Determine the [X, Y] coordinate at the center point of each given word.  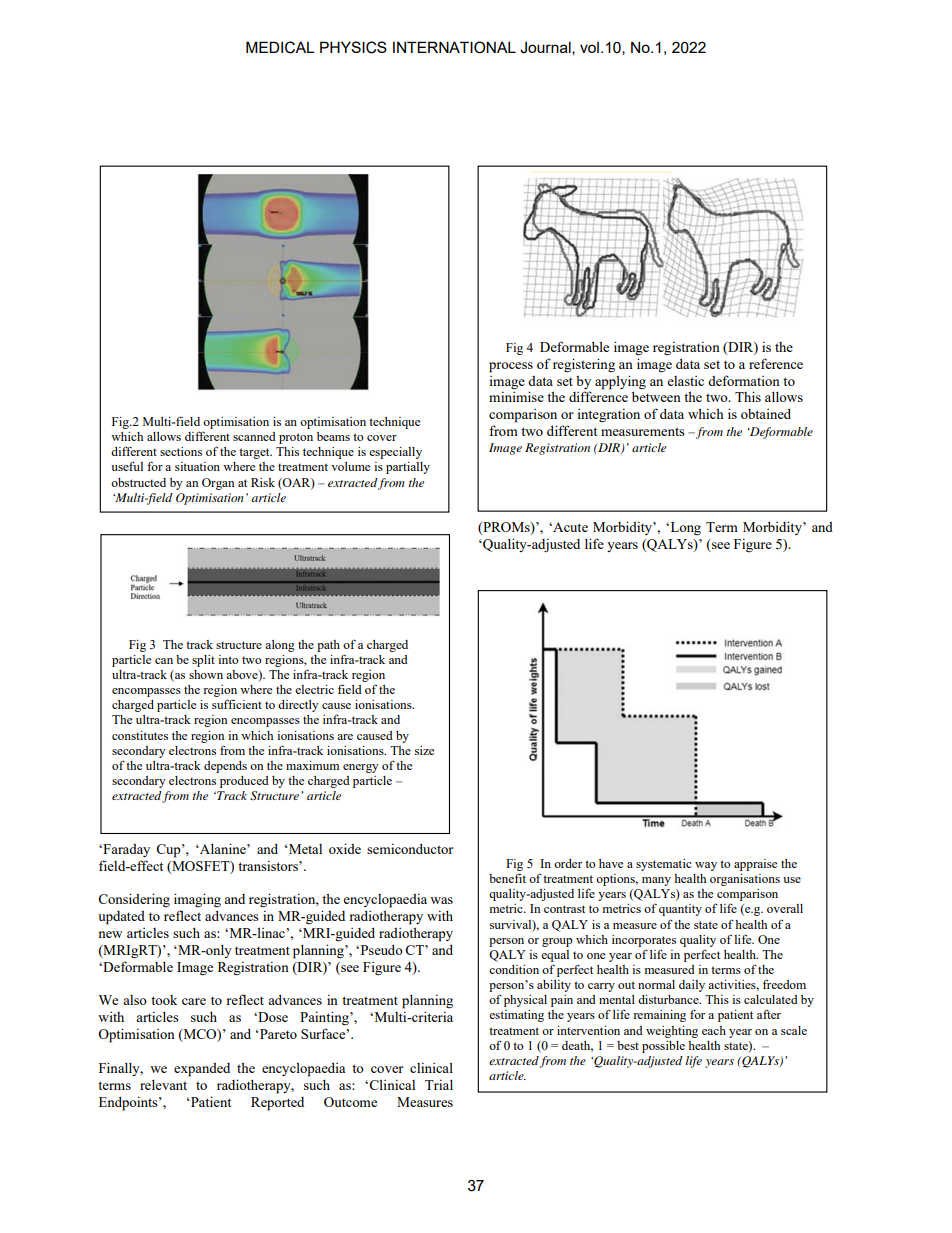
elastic [685, 381]
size [424, 750]
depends [225, 767]
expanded [202, 1070]
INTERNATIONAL [454, 47]
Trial [439, 1084]
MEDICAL [280, 47]
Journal [546, 48]
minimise [516, 396]
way [706, 866]
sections [181, 451]
